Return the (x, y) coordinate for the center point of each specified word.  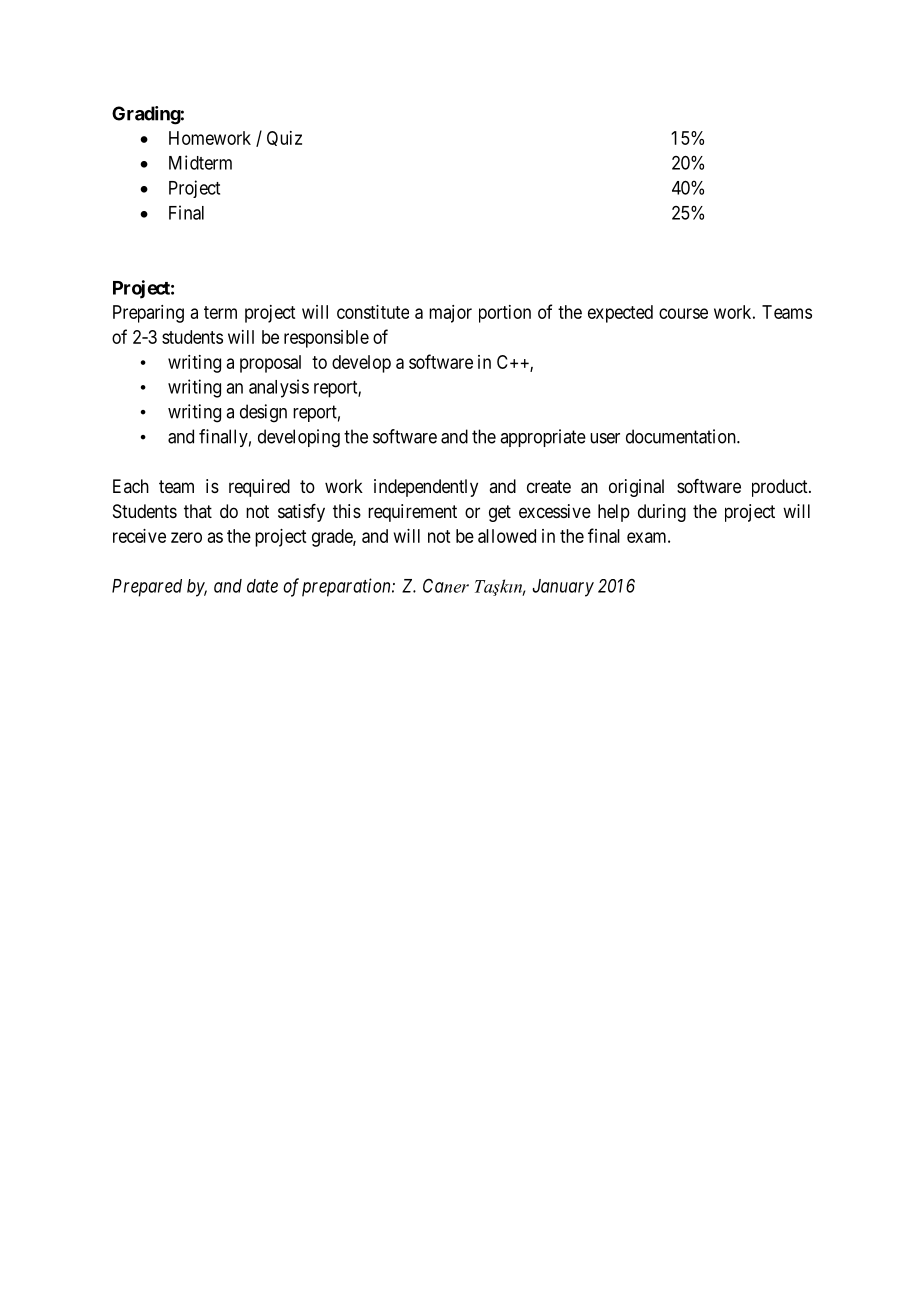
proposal (270, 364)
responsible (326, 339)
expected (620, 314)
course (683, 313)
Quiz (284, 138)
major (450, 314)
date (262, 586)
